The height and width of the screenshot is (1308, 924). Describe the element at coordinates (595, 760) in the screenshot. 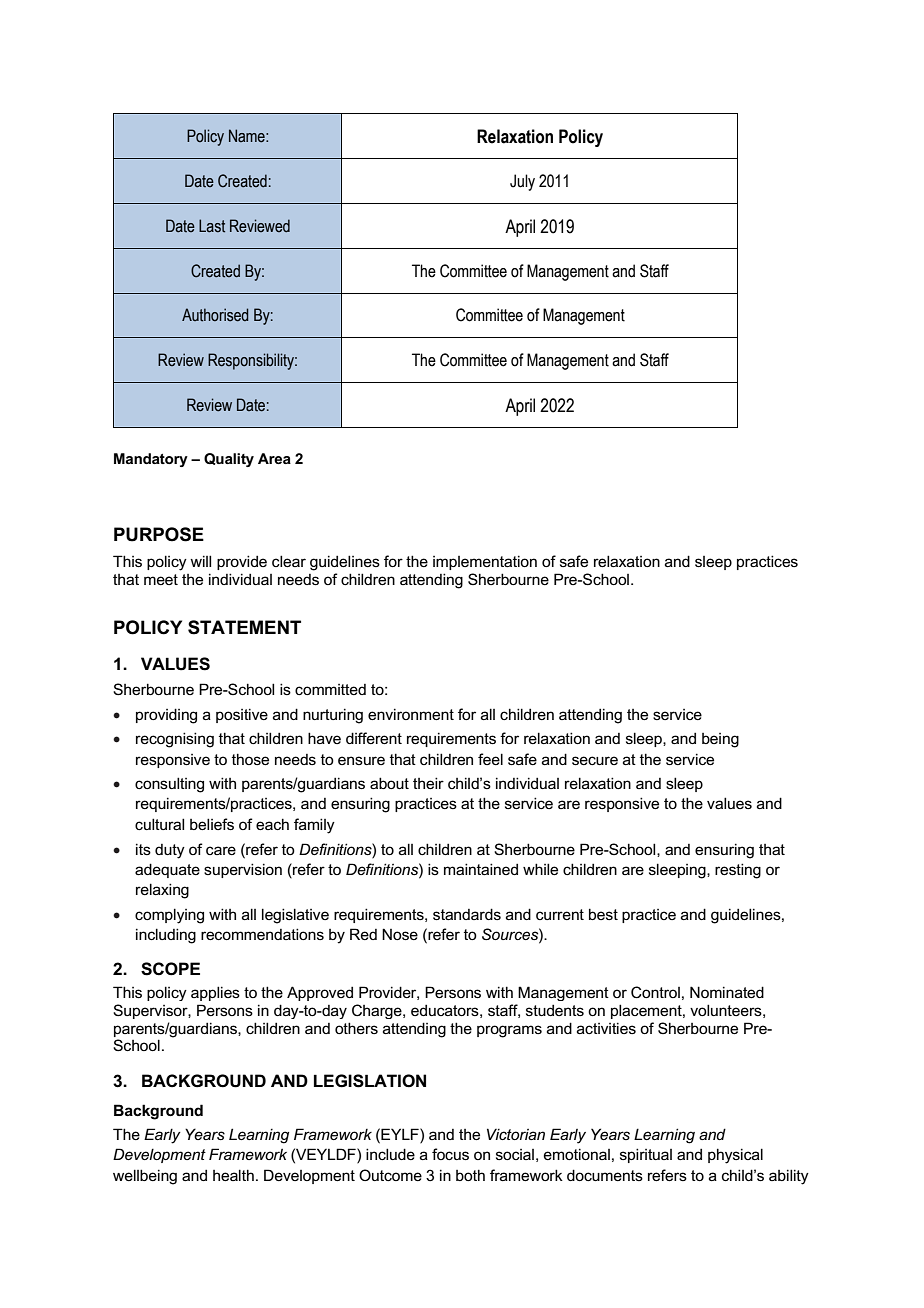

I see `secure` at that location.
